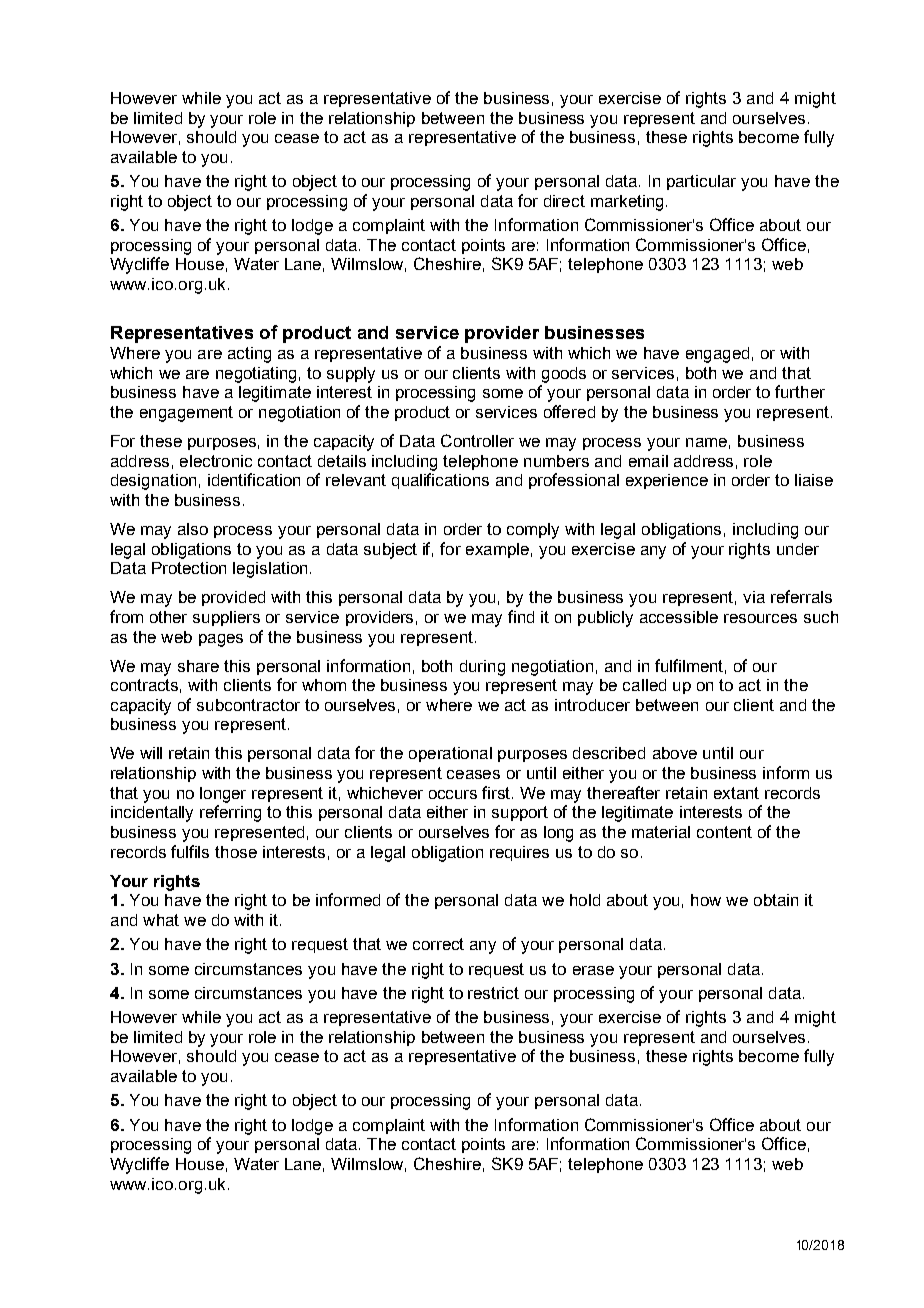 The height and width of the document is (1308, 924). I want to click on occurs, so click(453, 794).
